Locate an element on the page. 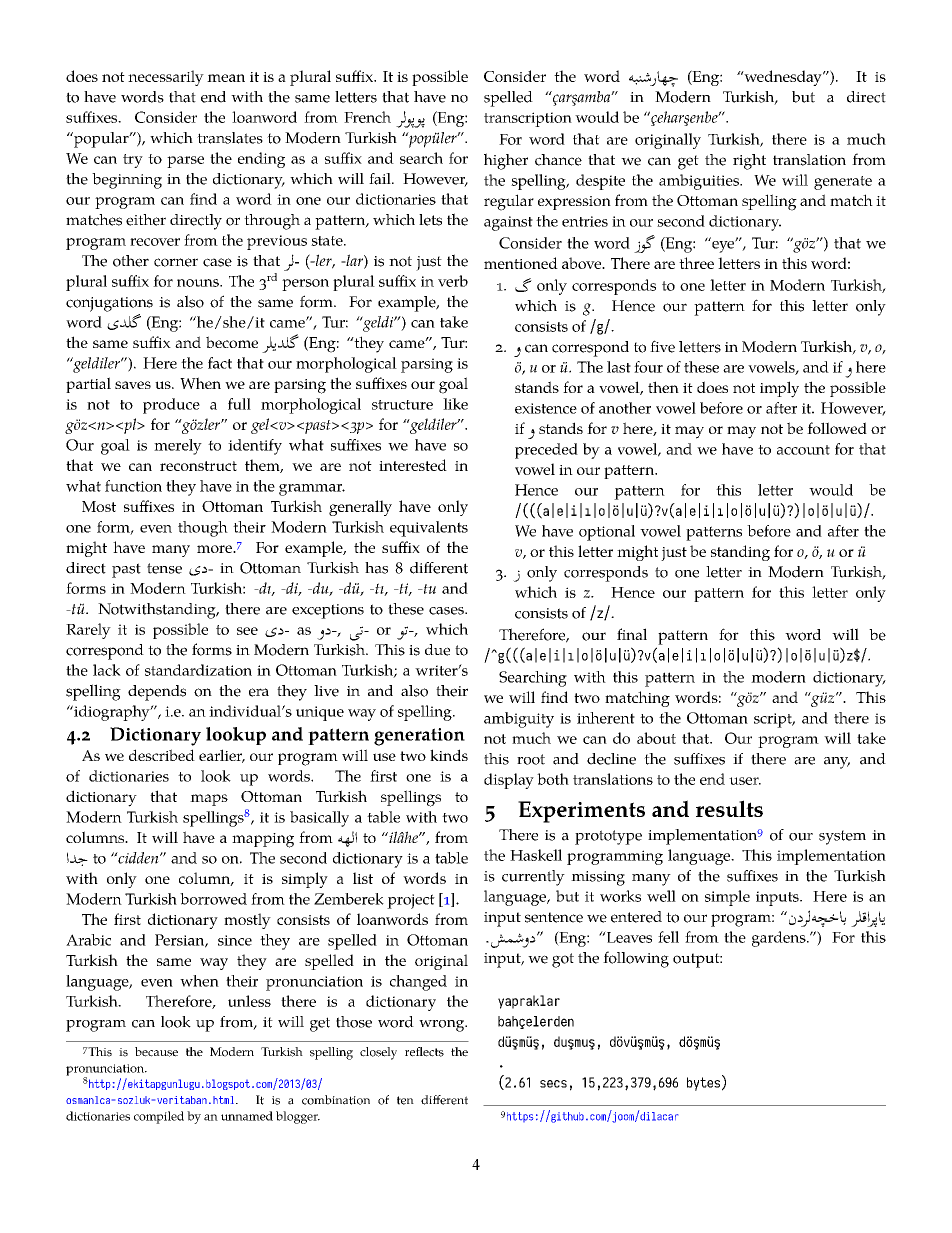  right is located at coordinates (749, 162).
